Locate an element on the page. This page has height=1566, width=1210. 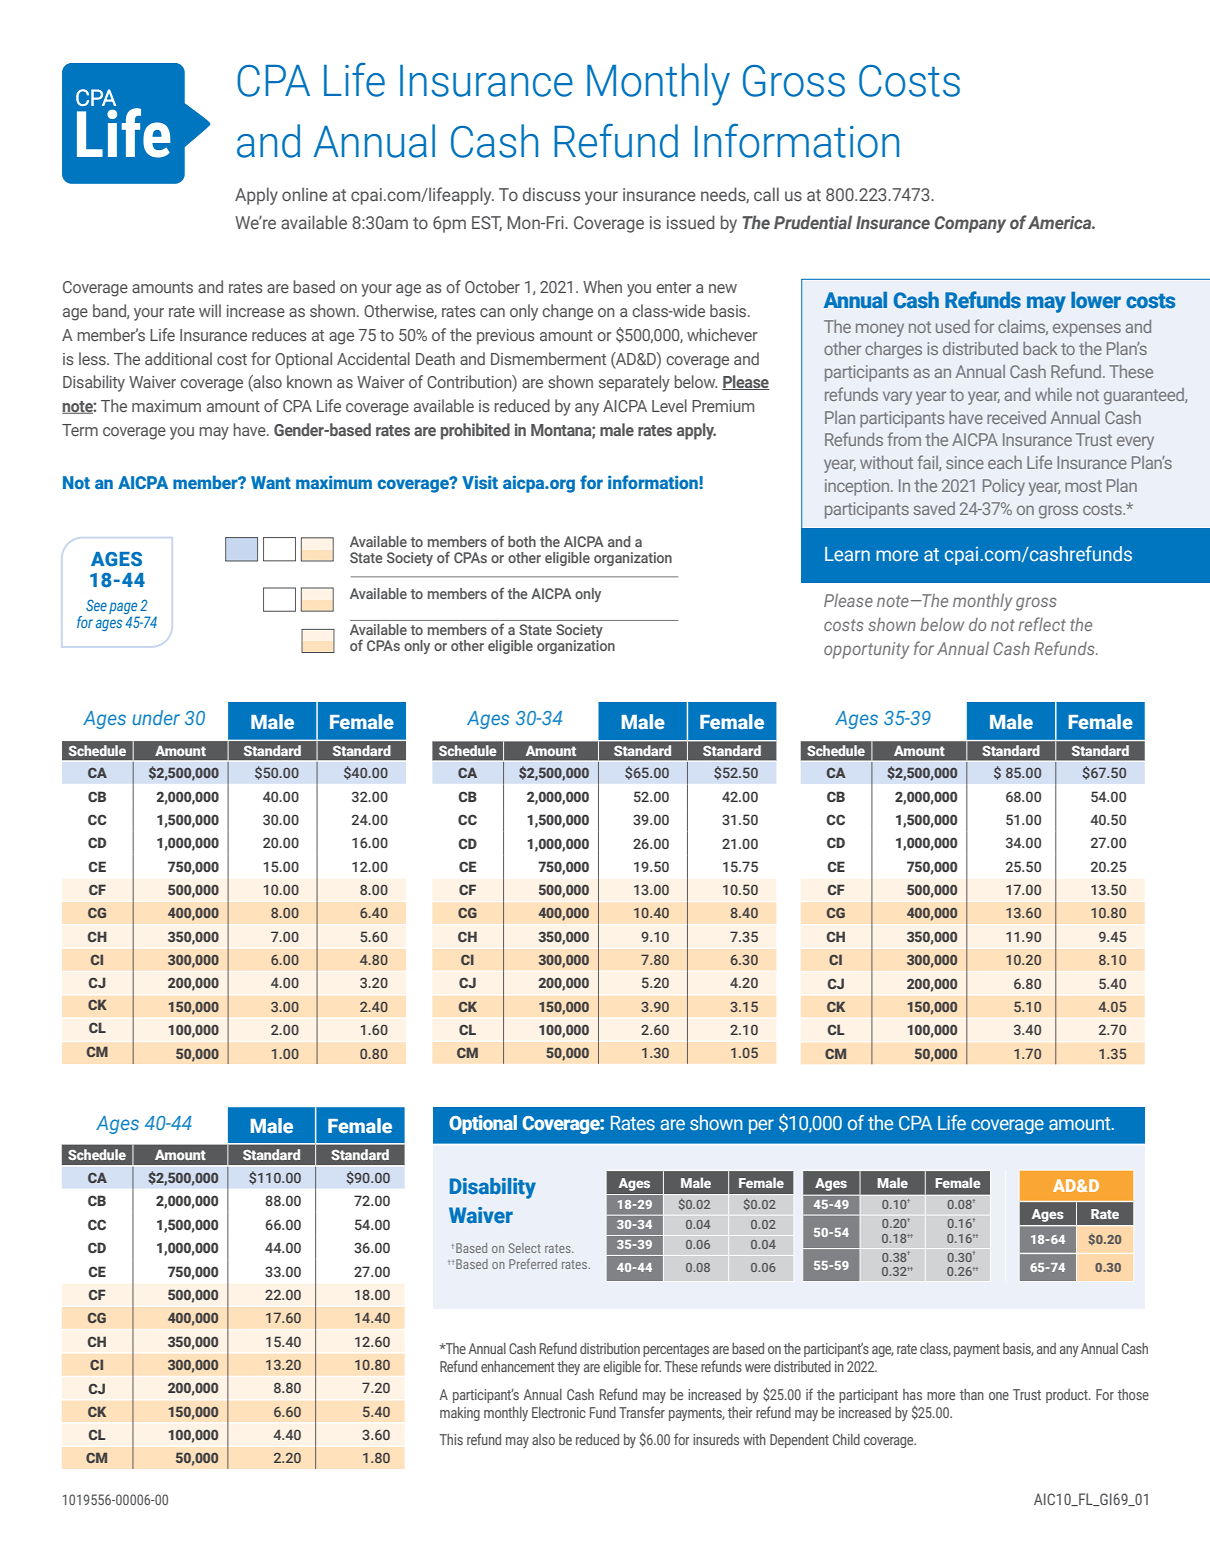
page is located at coordinates (123, 608).
